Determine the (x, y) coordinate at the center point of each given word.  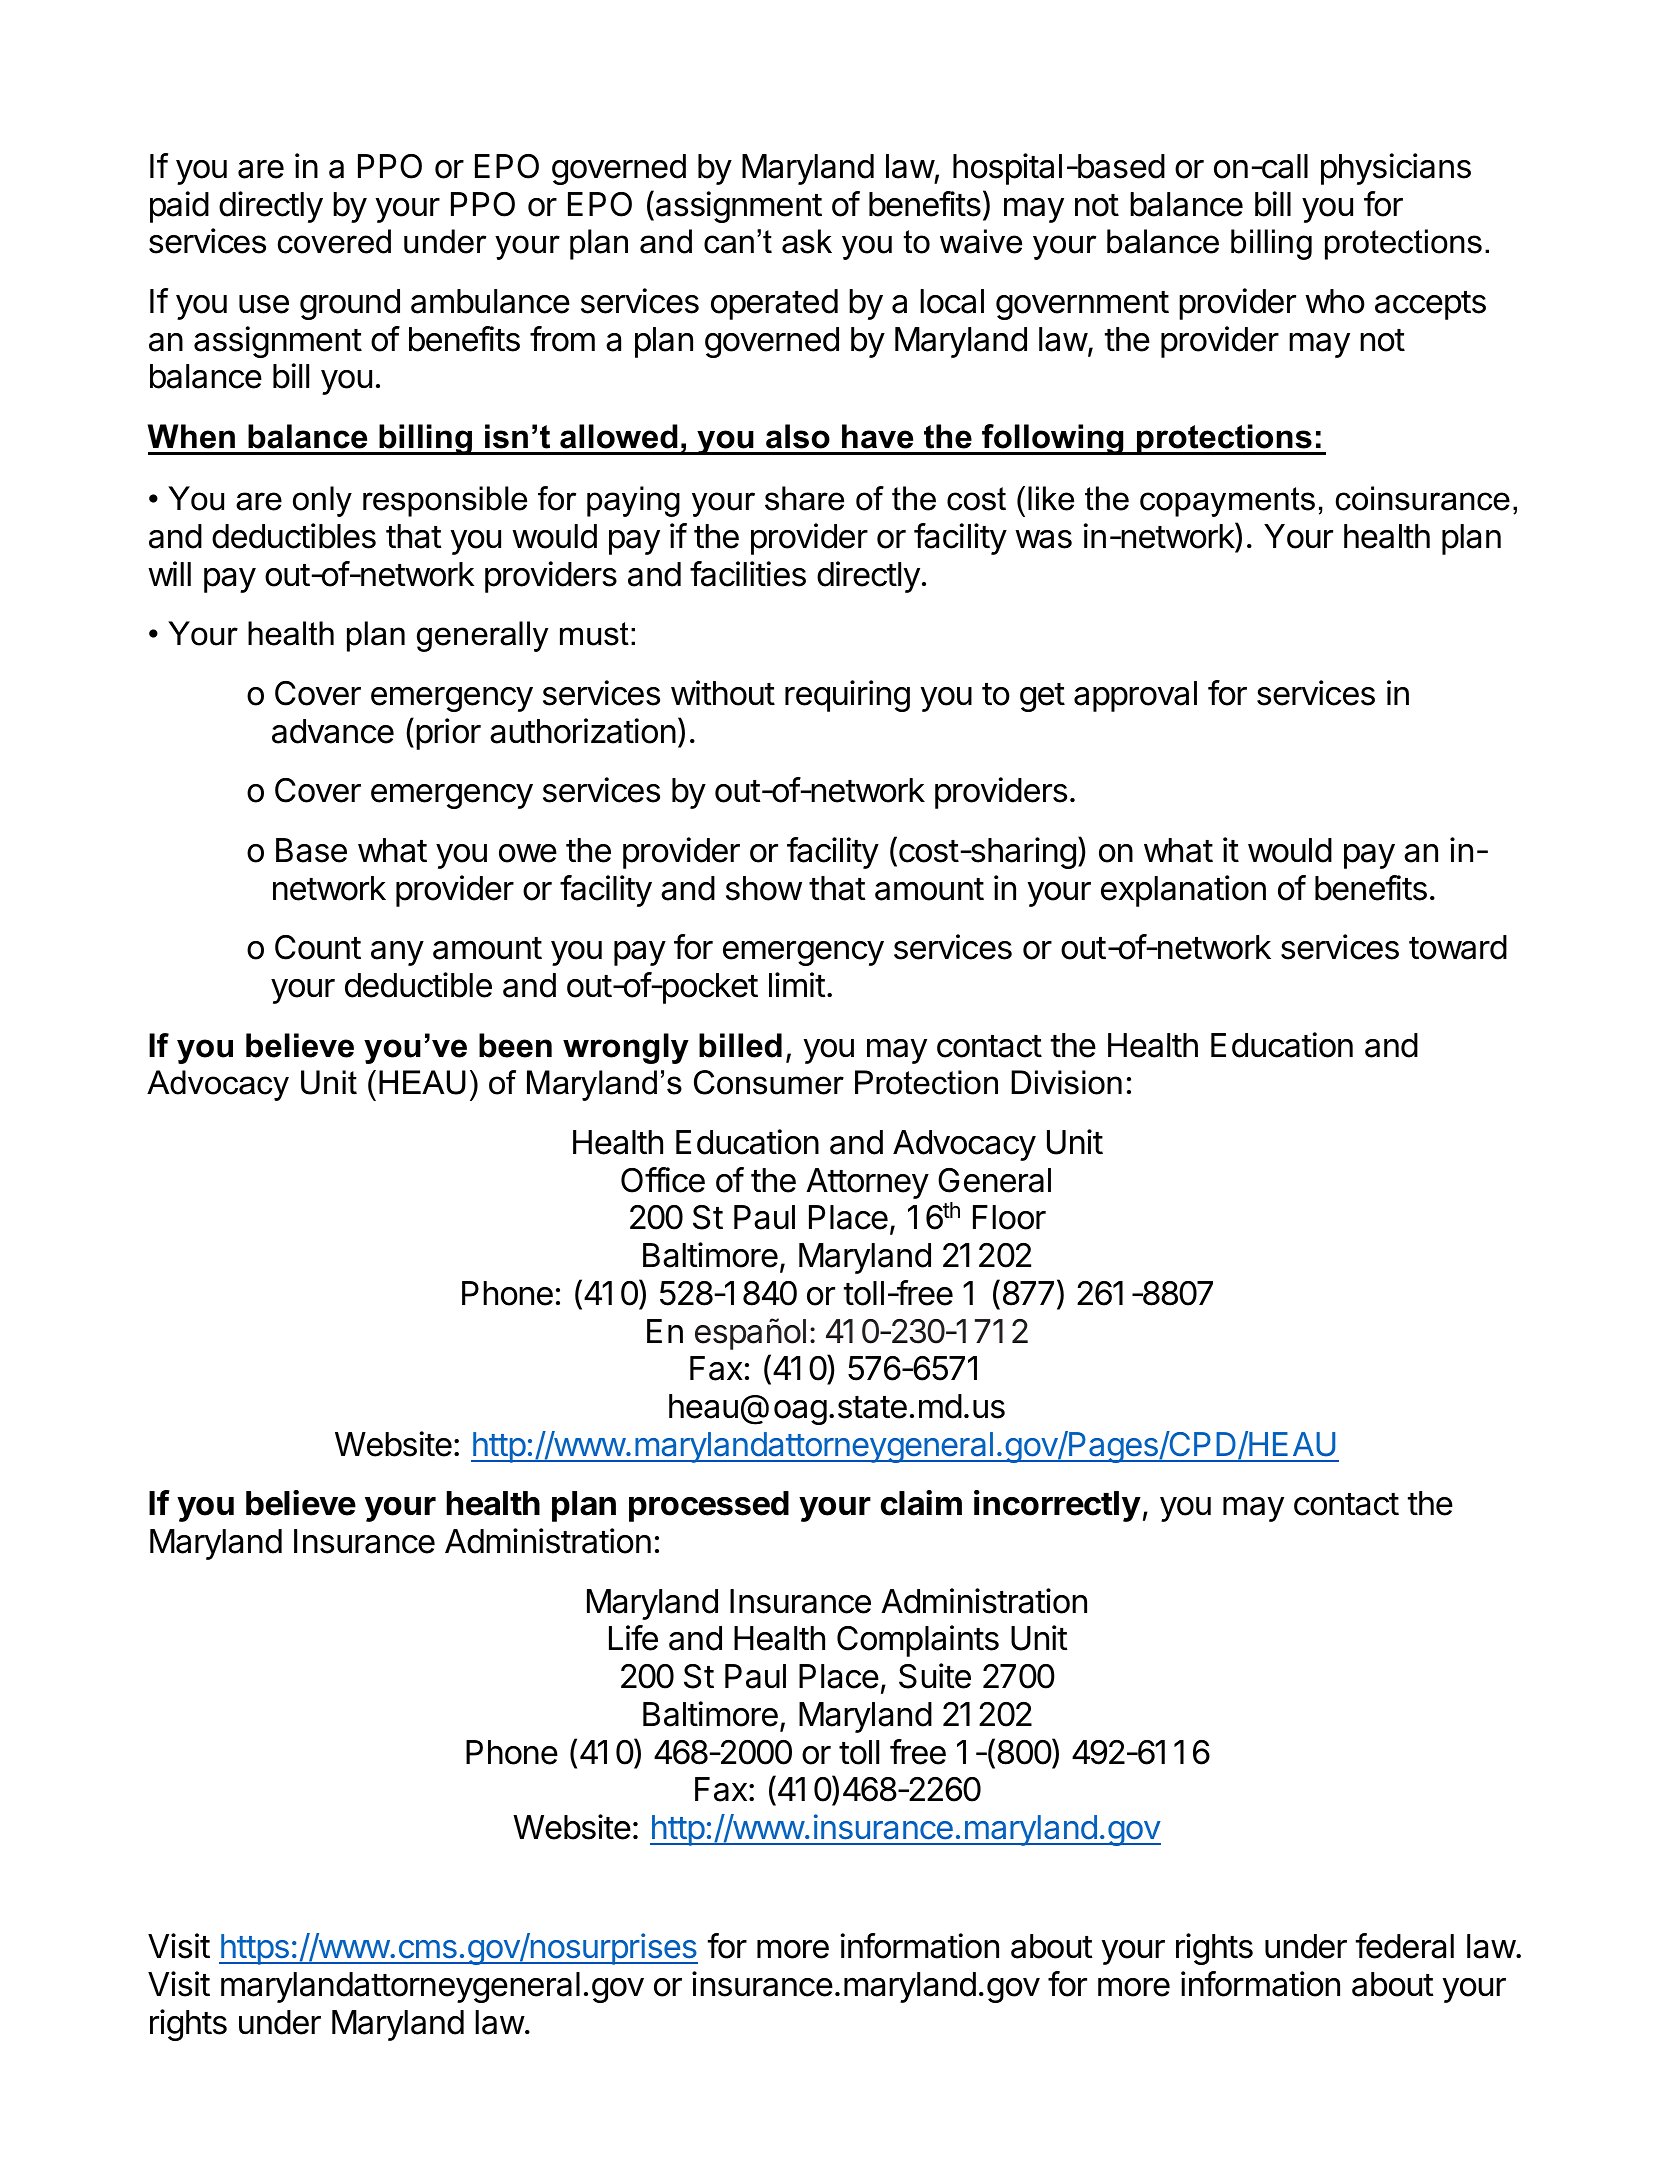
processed (709, 1506)
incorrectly (1057, 1506)
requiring (847, 696)
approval (1135, 696)
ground (350, 304)
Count (318, 947)
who (1335, 301)
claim (921, 1503)
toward (1458, 947)
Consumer (769, 1082)
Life (633, 1638)
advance (333, 731)
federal (1405, 1946)
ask (807, 241)
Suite (935, 1676)
